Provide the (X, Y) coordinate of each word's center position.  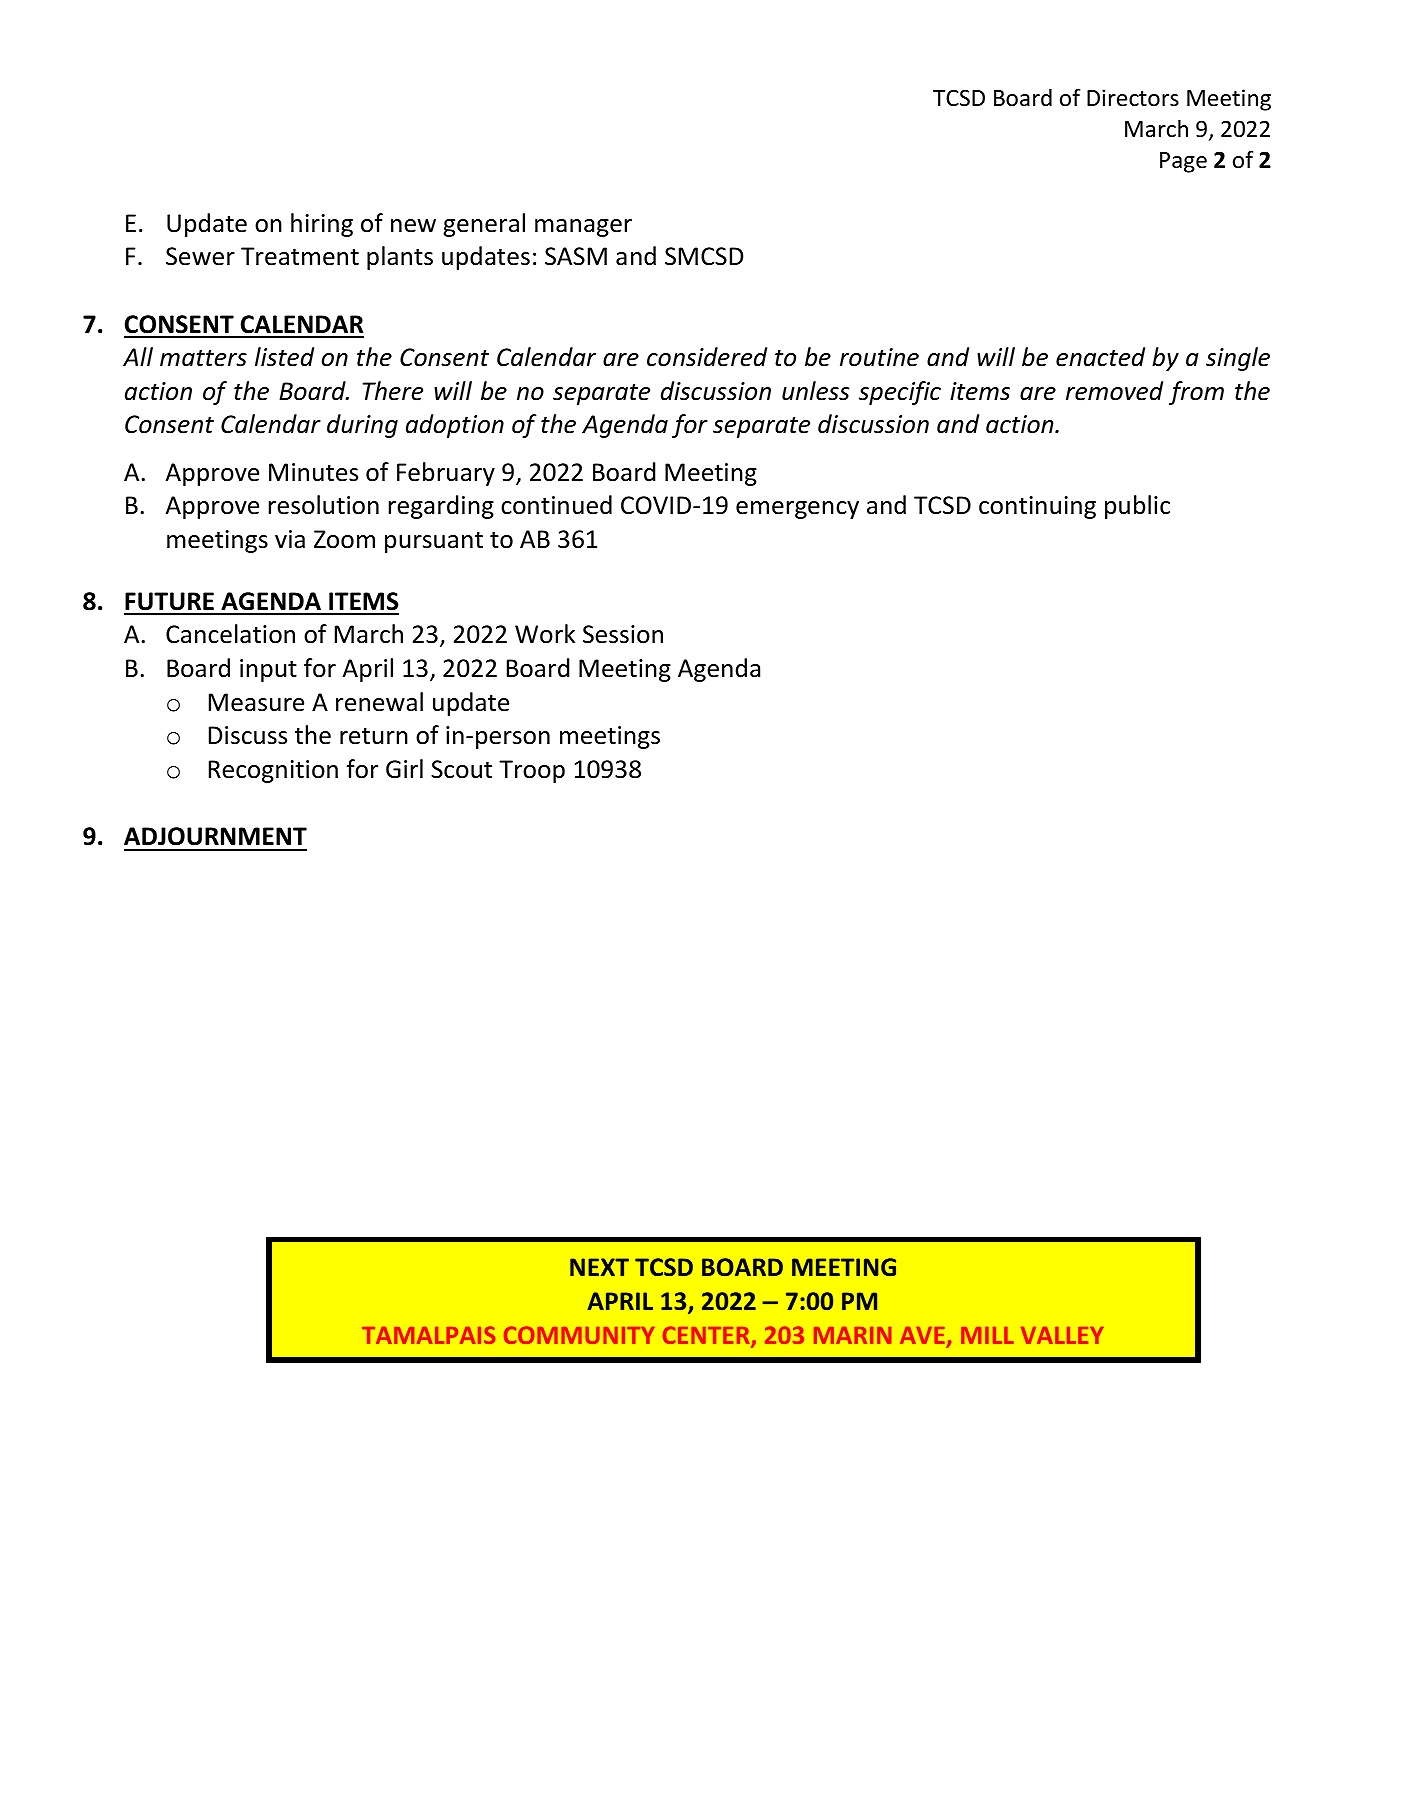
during (362, 426)
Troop (532, 771)
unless (816, 391)
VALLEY (1062, 1335)
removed (1114, 391)
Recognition (273, 771)
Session (623, 634)
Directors (1133, 98)
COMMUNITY (579, 1335)
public (1137, 507)
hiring (322, 225)
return (374, 736)
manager (583, 228)
